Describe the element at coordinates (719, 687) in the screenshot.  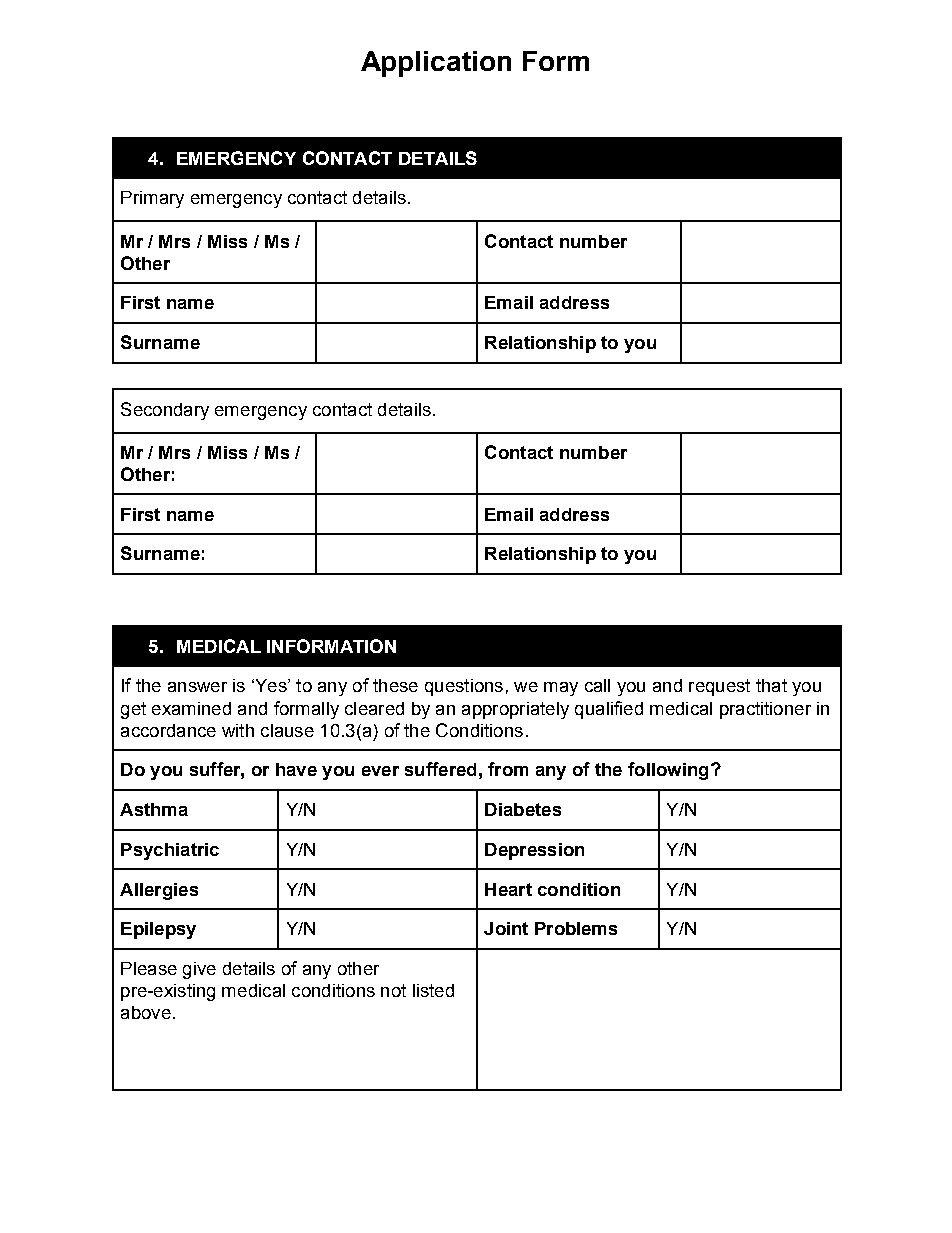
I see `request` at that location.
